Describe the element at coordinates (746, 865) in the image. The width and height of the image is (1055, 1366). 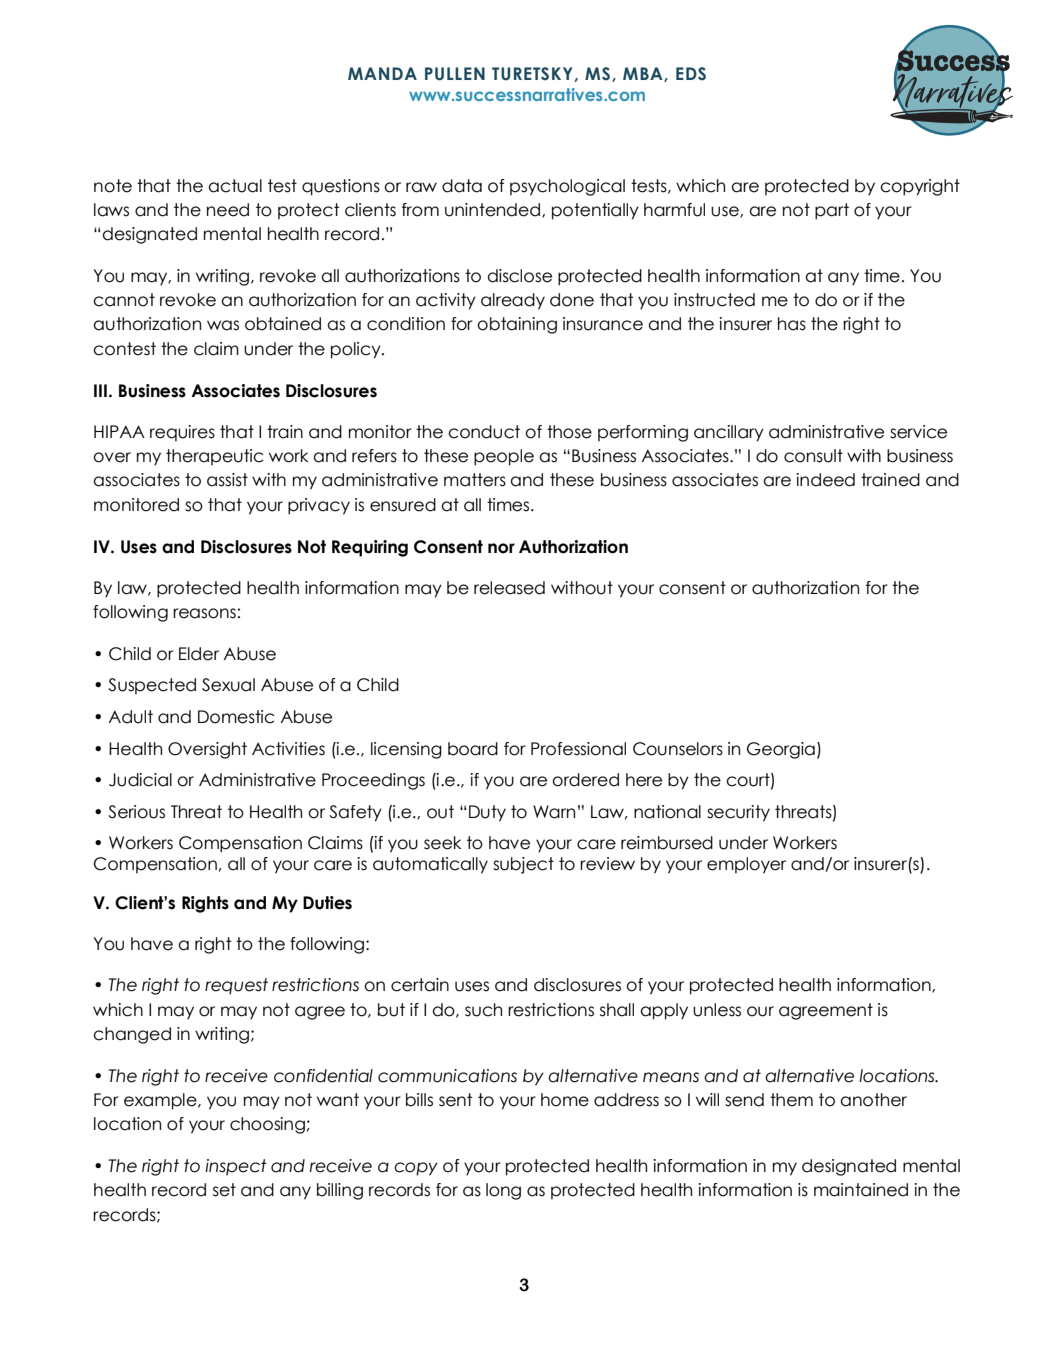
I see `employer` at that location.
